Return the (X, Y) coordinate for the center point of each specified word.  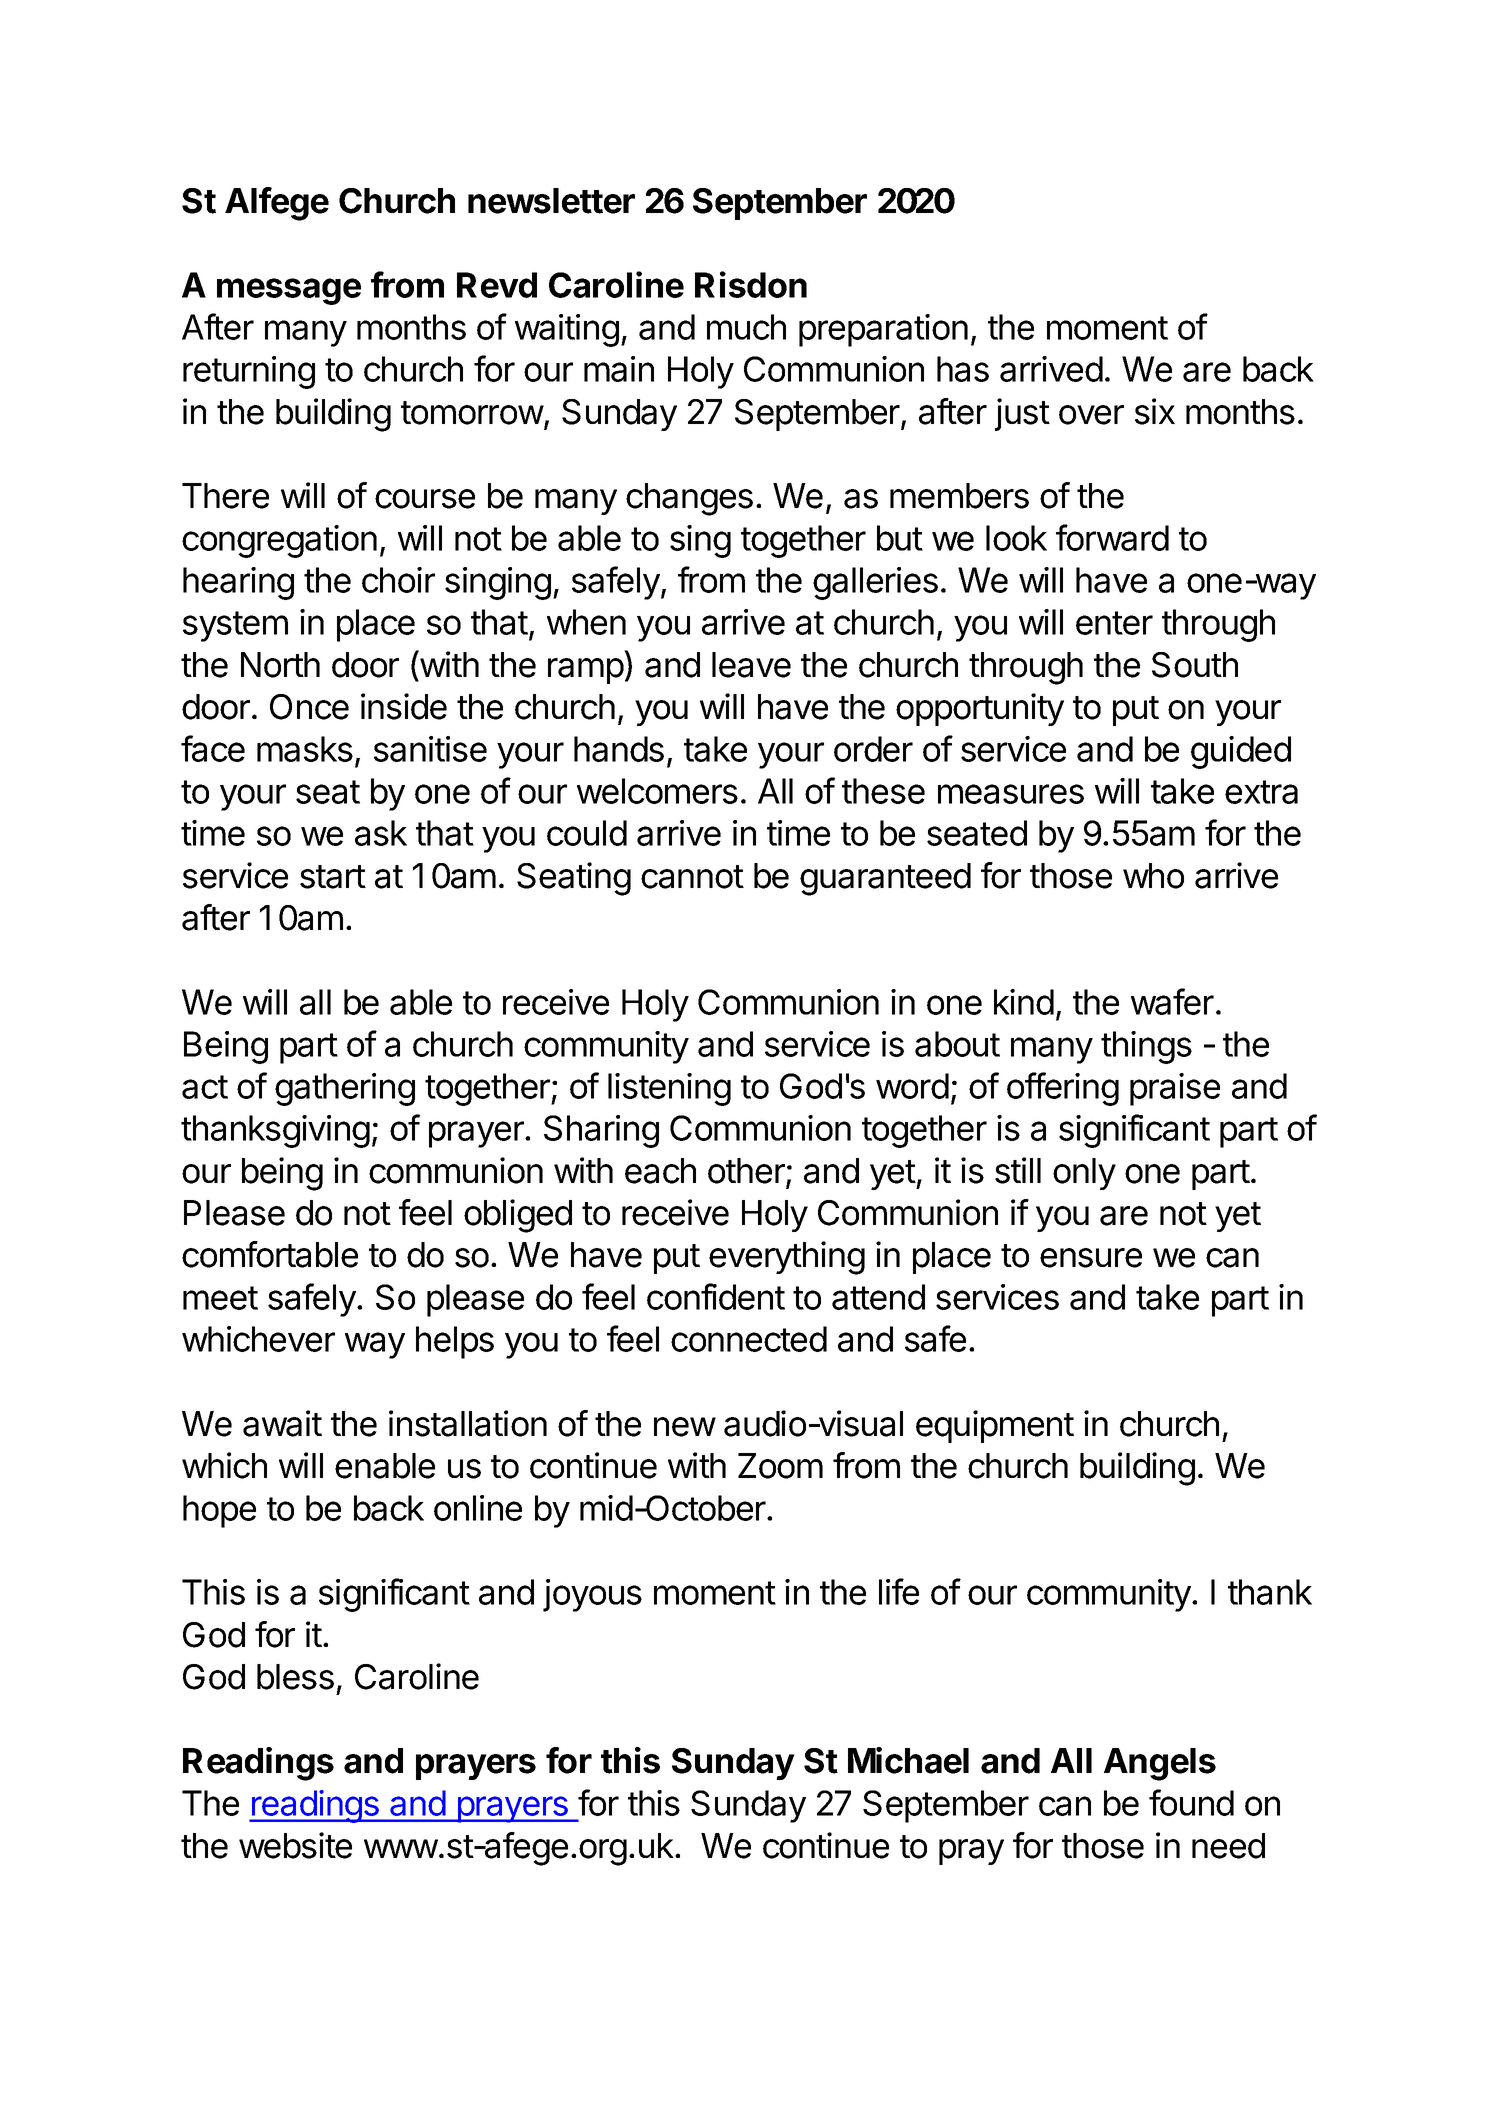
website (295, 1845)
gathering (345, 1089)
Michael (908, 1760)
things (1146, 1047)
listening (669, 1089)
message (289, 291)
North (280, 665)
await (282, 1423)
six (1155, 411)
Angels (1160, 1764)
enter (1114, 623)
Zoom (780, 1466)
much (746, 327)
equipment (995, 1426)
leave (751, 665)
